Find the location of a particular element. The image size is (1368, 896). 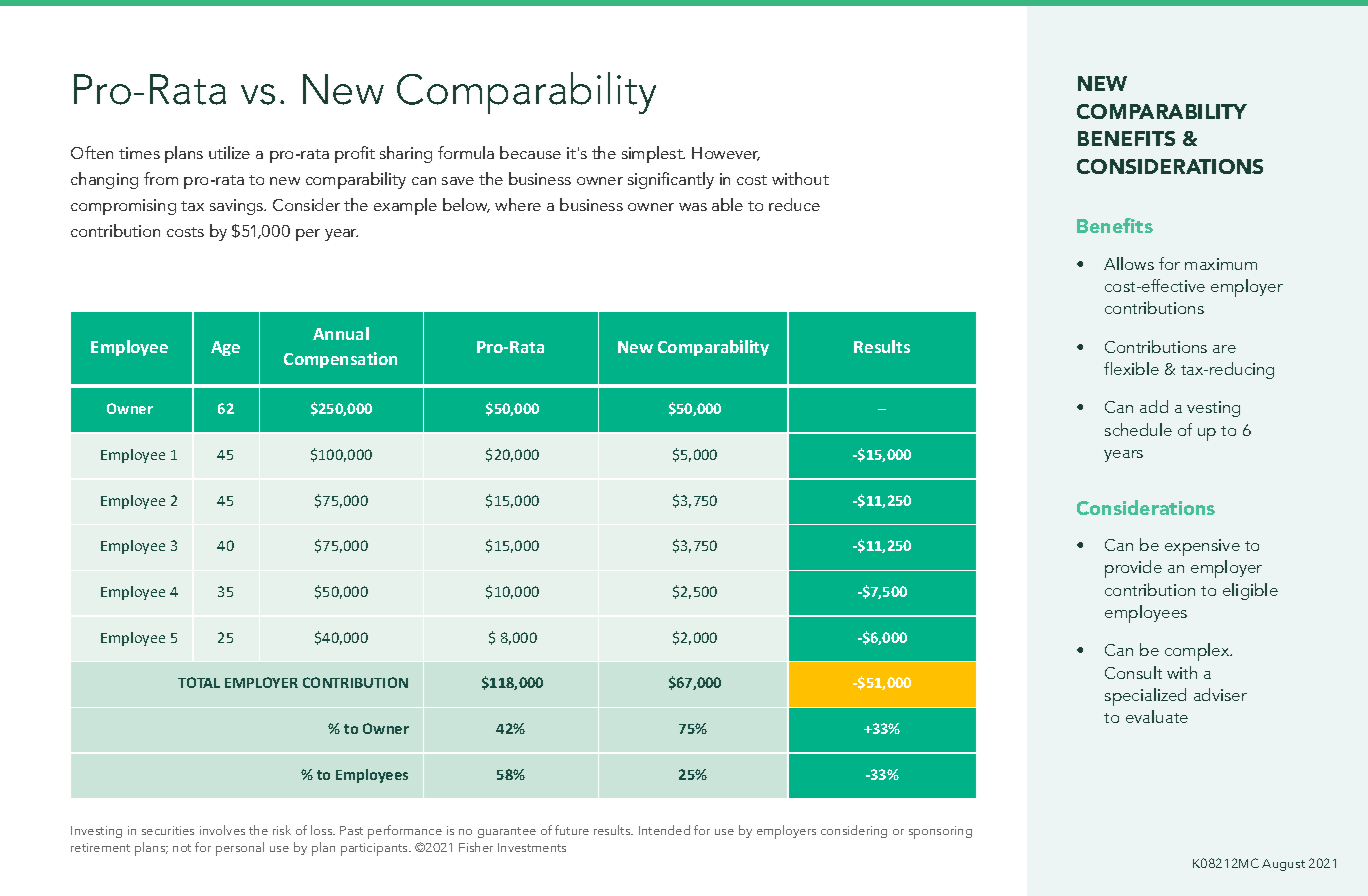

Allows is located at coordinates (1129, 263).
